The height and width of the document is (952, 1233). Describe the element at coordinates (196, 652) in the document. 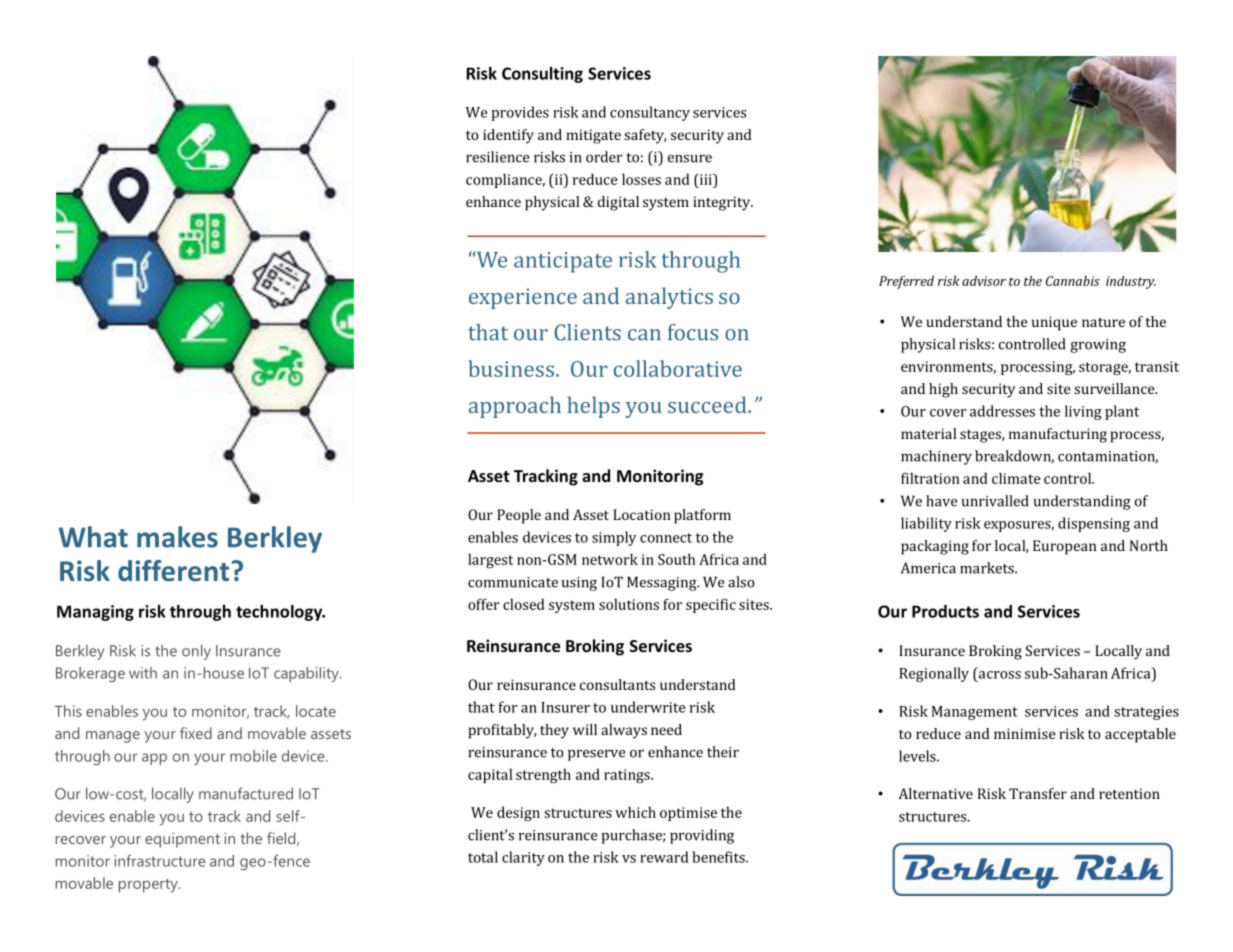

I see `only` at that location.
